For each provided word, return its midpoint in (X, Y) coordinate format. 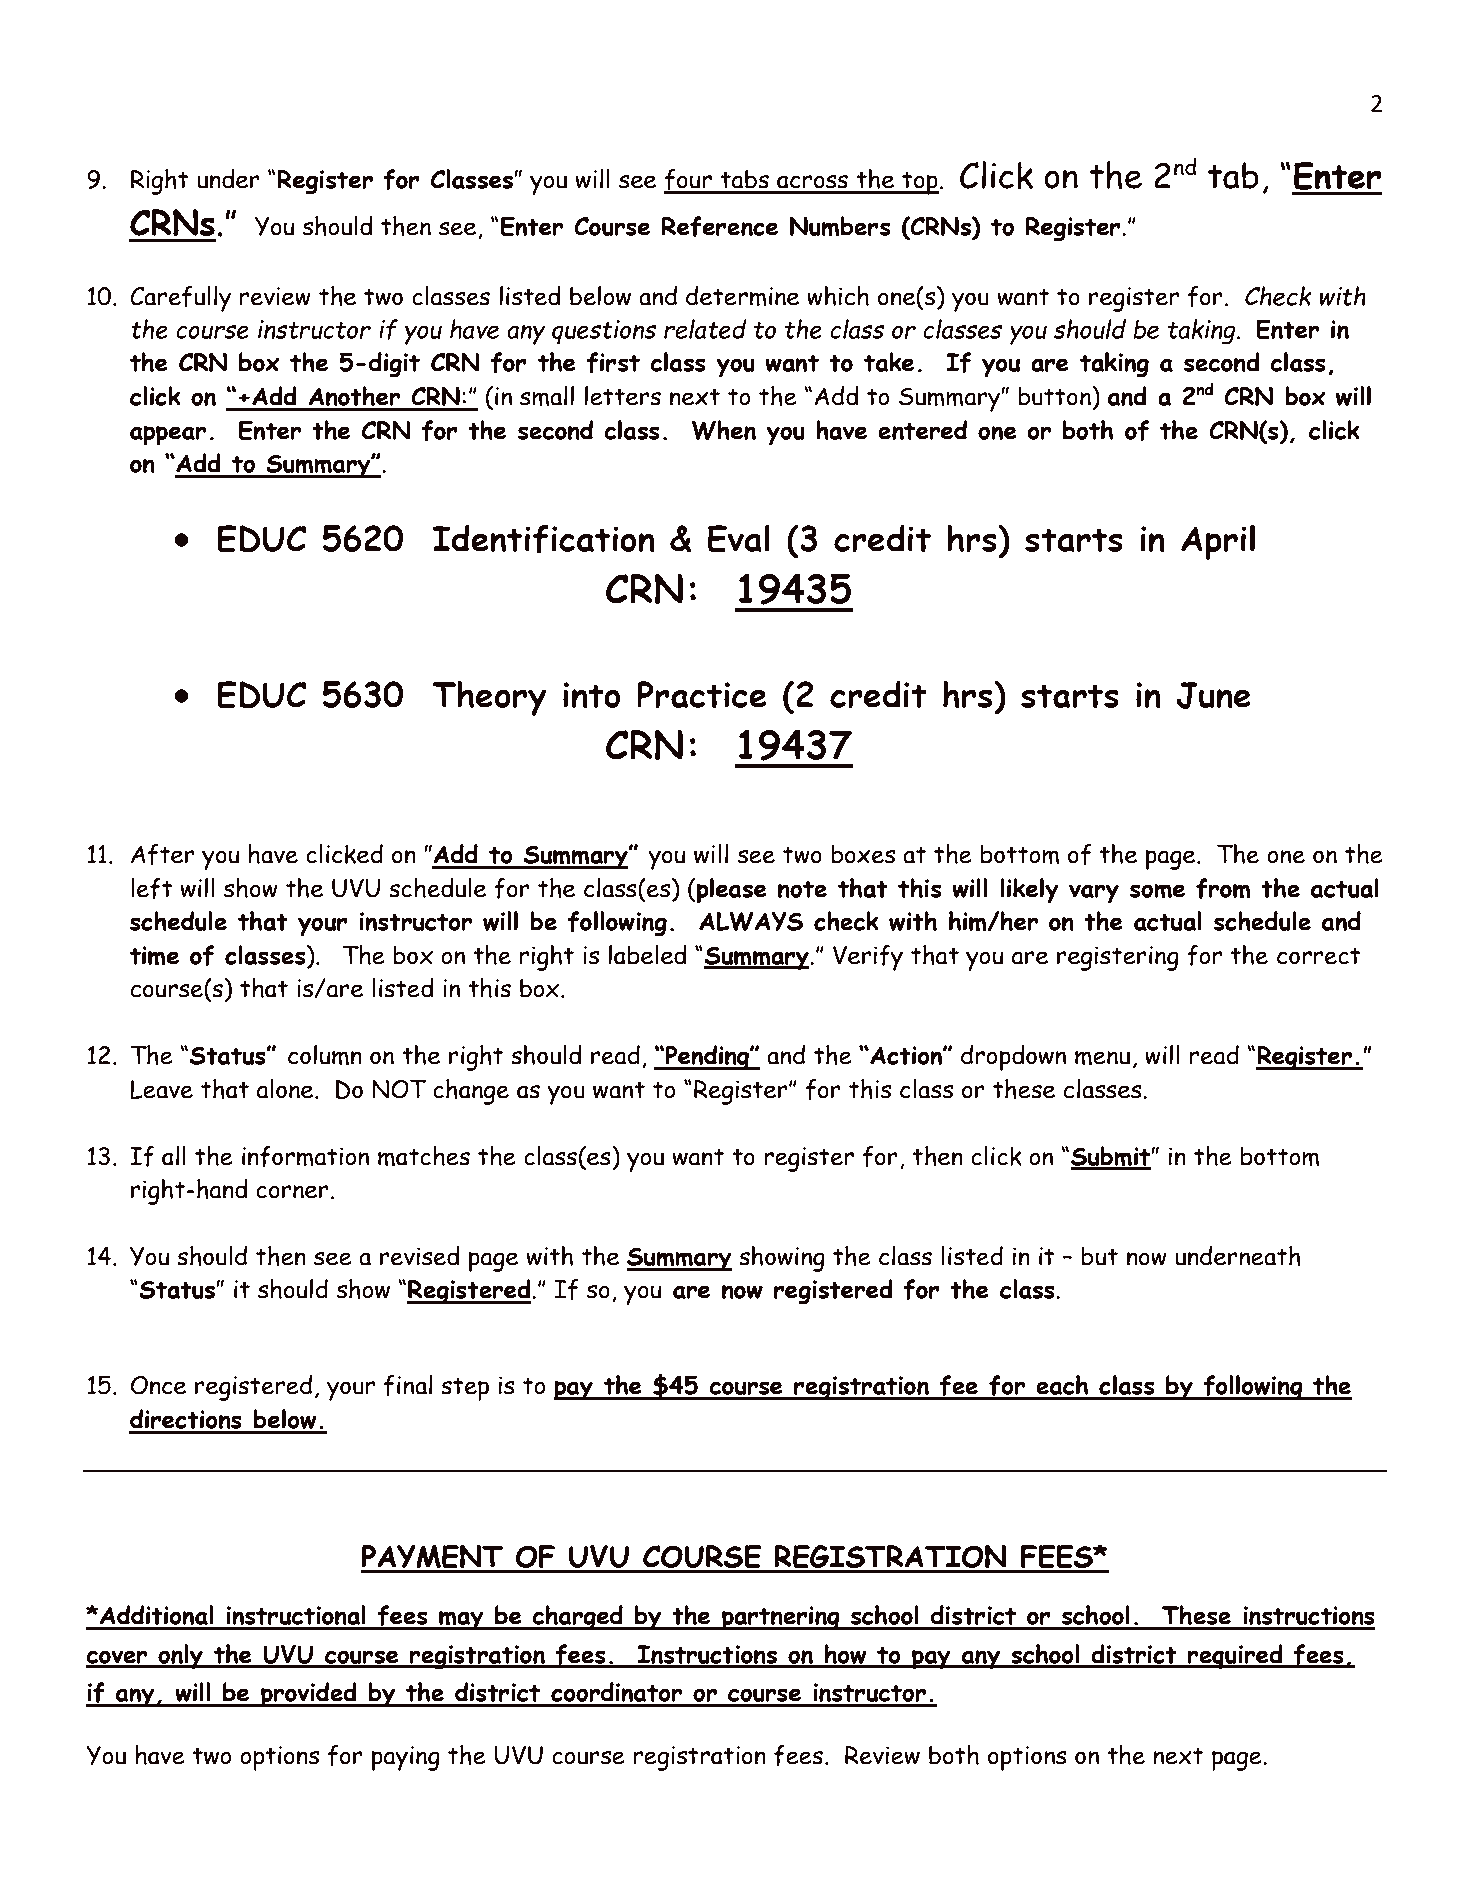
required (1235, 1657)
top (919, 183)
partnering (781, 1618)
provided (309, 1695)
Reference (720, 226)
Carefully (180, 299)
